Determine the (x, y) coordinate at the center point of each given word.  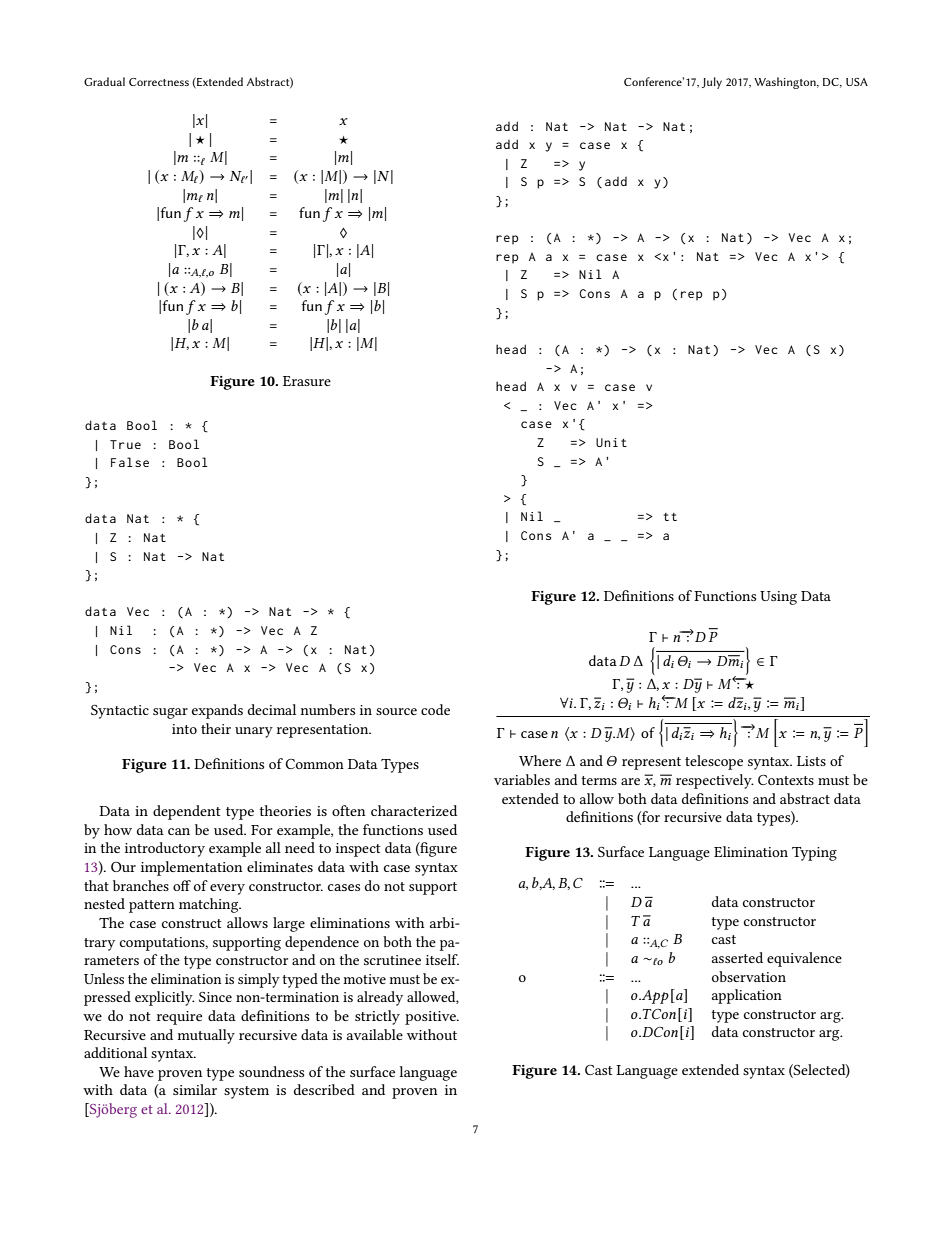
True (125, 444)
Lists (811, 761)
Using (778, 598)
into (184, 729)
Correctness (159, 82)
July (712, 83)
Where (540, 760)
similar (195, 1089)
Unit (611, 442)
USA (857, 82)
